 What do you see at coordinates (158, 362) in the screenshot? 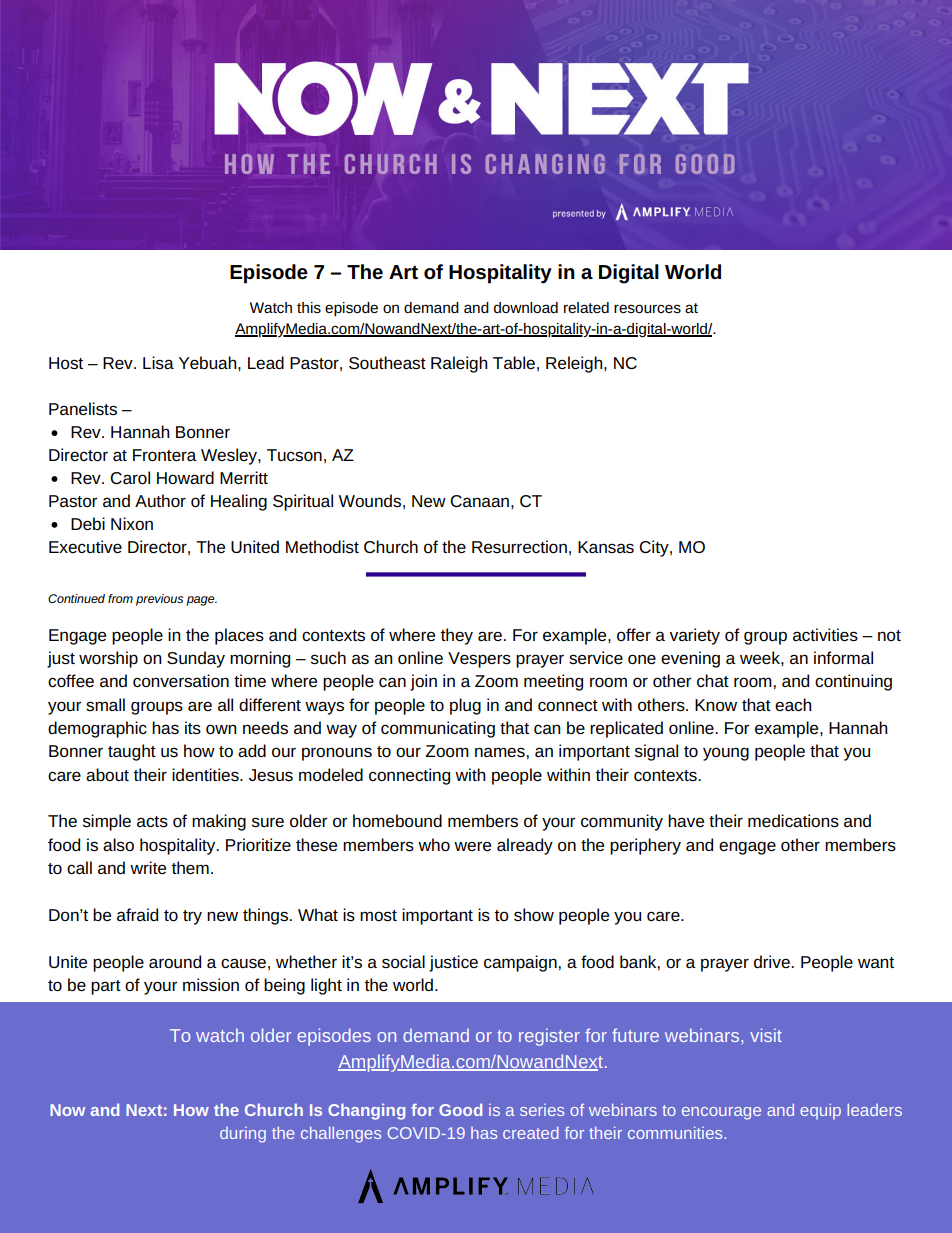
I see `Lisa` at bounding box center [158, 362].
